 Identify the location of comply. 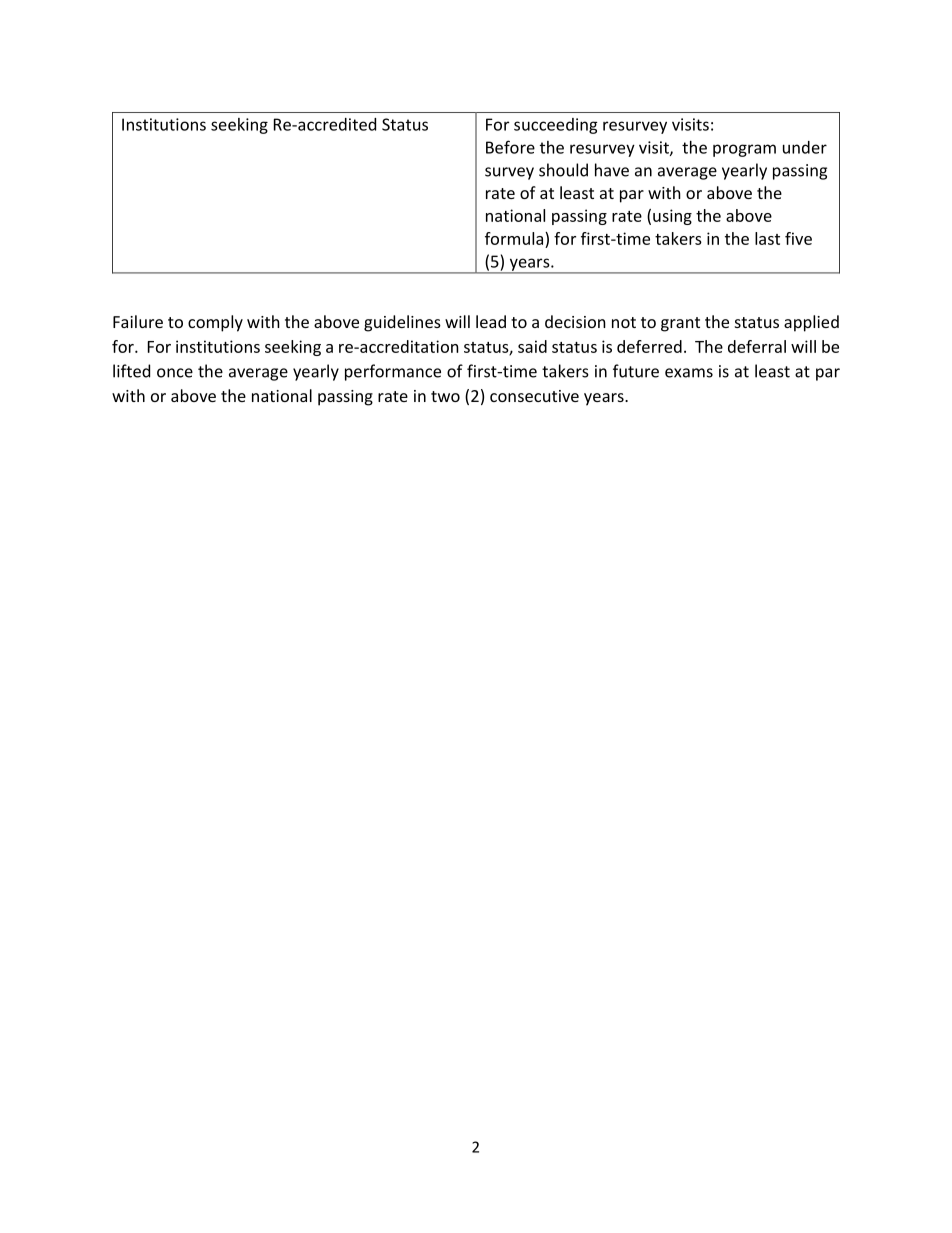
(215, 323).
